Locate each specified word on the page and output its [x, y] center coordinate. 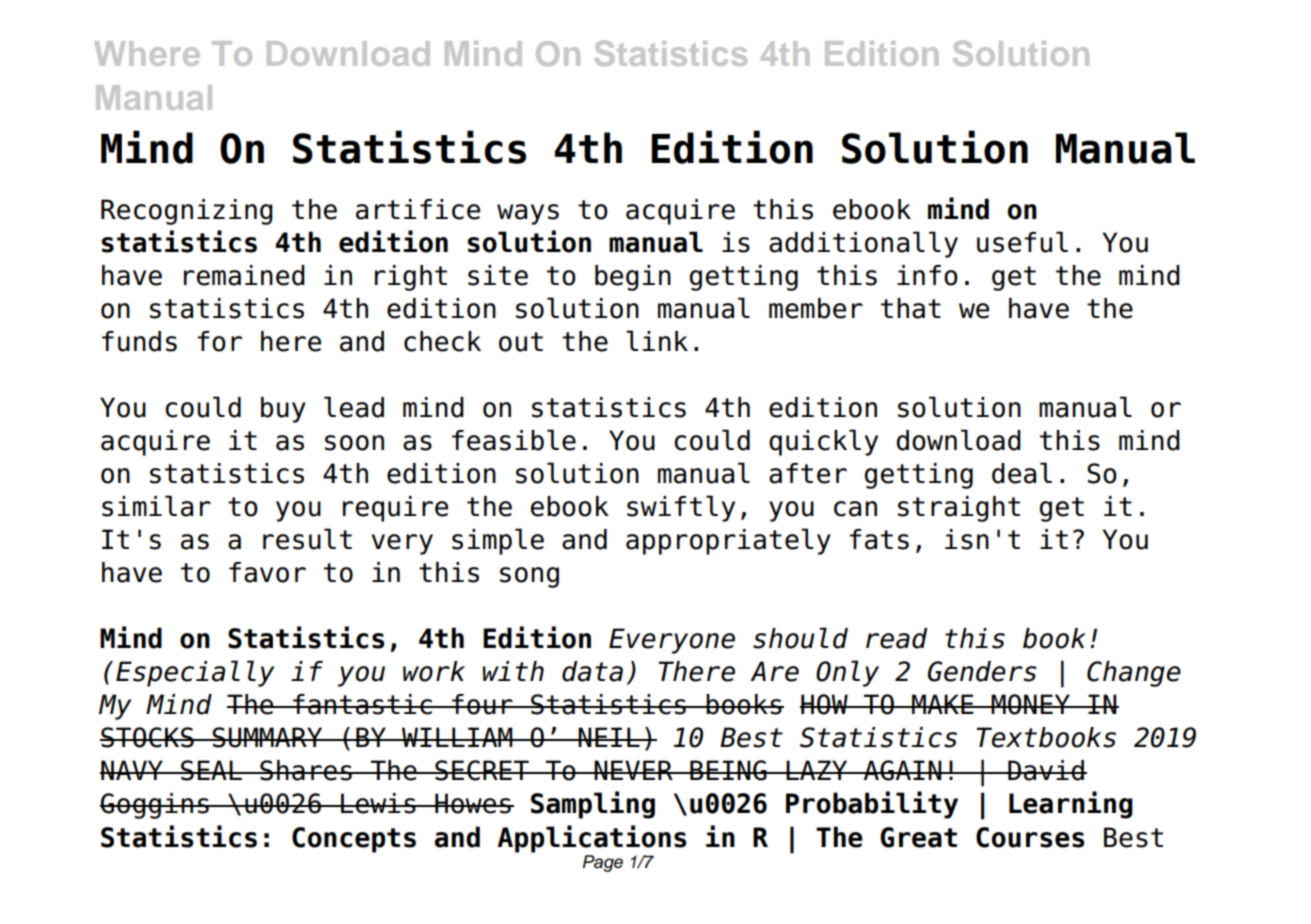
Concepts [354, 840]
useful [1022, 242]
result [307, 539]
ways [528, 214]
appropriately [728, 541]
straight [959, 509]
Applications [591, 839]
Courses [1030, 837]
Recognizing [187, 212]
